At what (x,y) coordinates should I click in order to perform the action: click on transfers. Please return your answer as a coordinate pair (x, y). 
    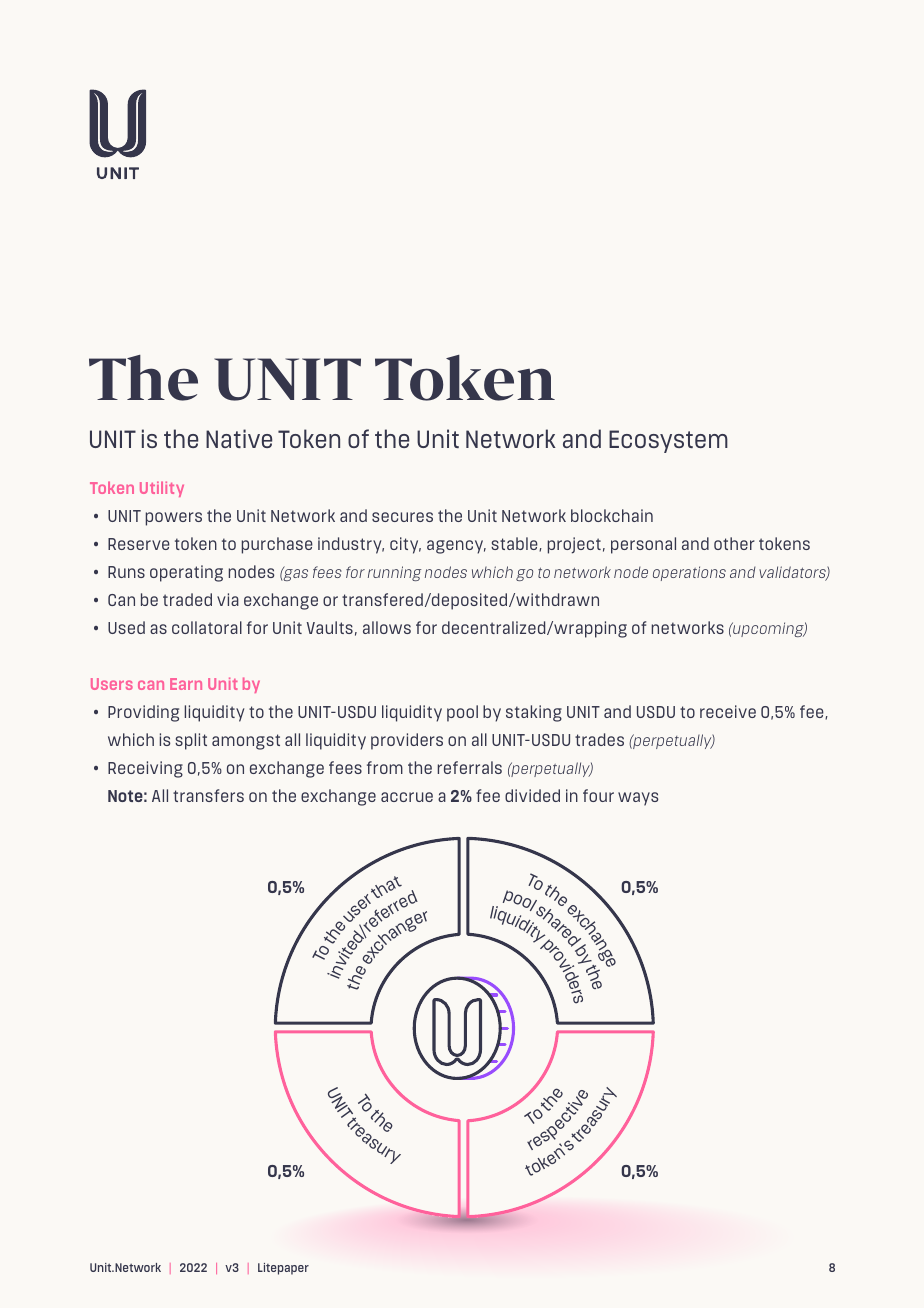
    Looking at the image, I should click on (208, 795).
